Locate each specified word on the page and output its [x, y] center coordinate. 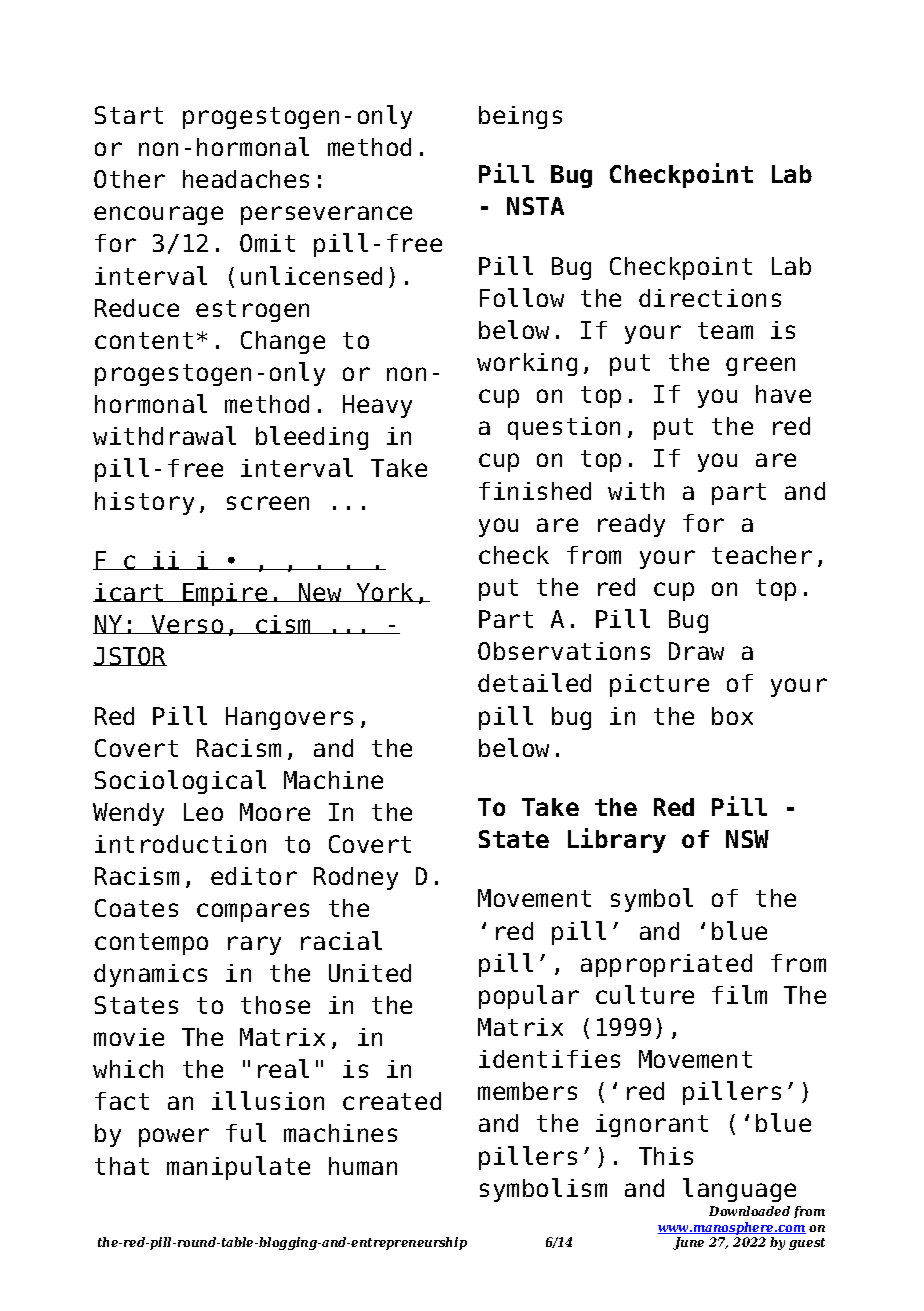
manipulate [238, 1168]
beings [520, 117]
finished [535, 491]
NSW [747, 839]
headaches [246, 179]
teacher [762, 555]
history [144, 503]
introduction [180, 844]
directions [710, 298]
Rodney [356, 878]
